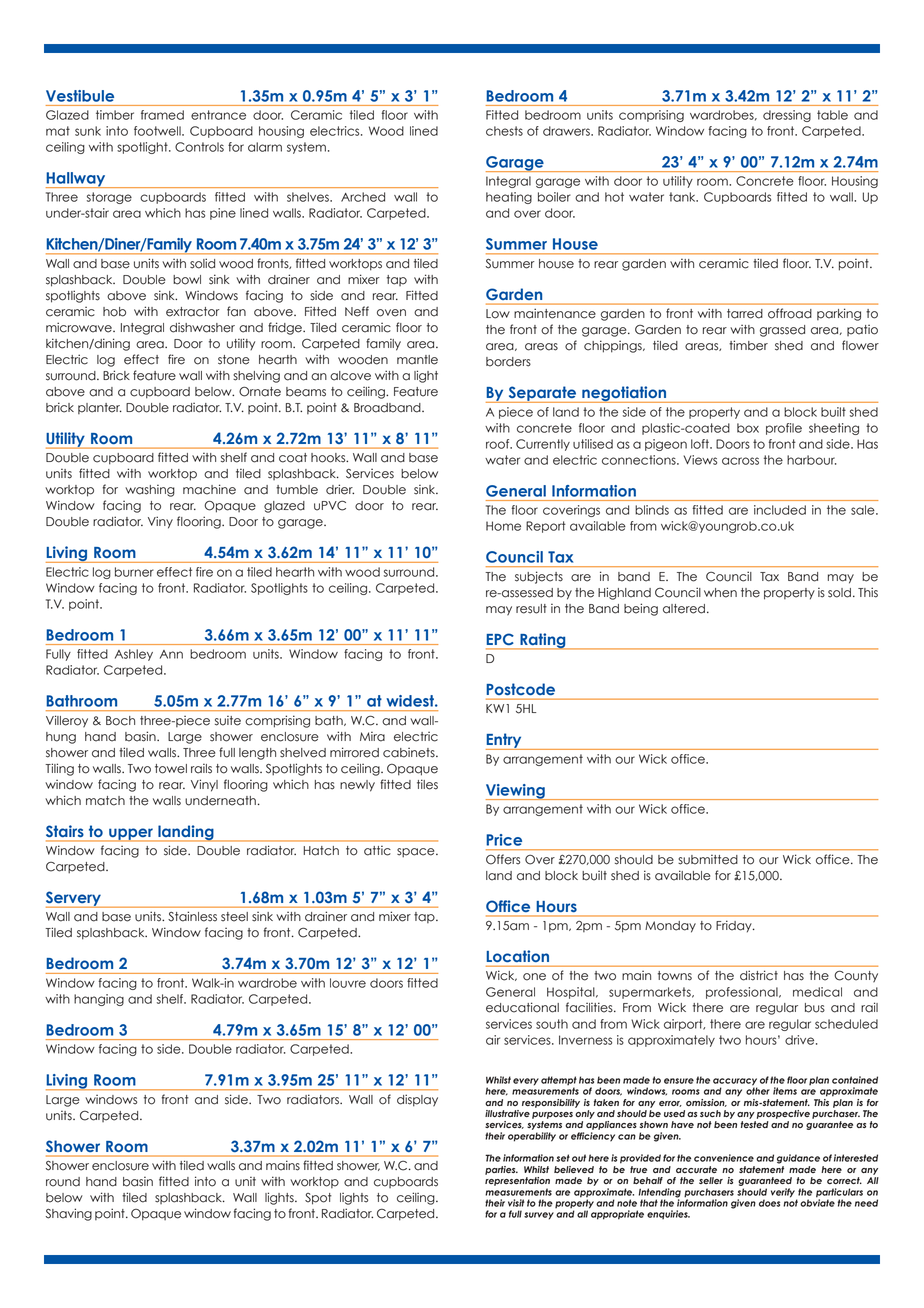 The image size is (924, 1308). What do you see at coordinates (501, 1170) in the screenshot?
I see `parties` at bounding box center [501, 1170].
